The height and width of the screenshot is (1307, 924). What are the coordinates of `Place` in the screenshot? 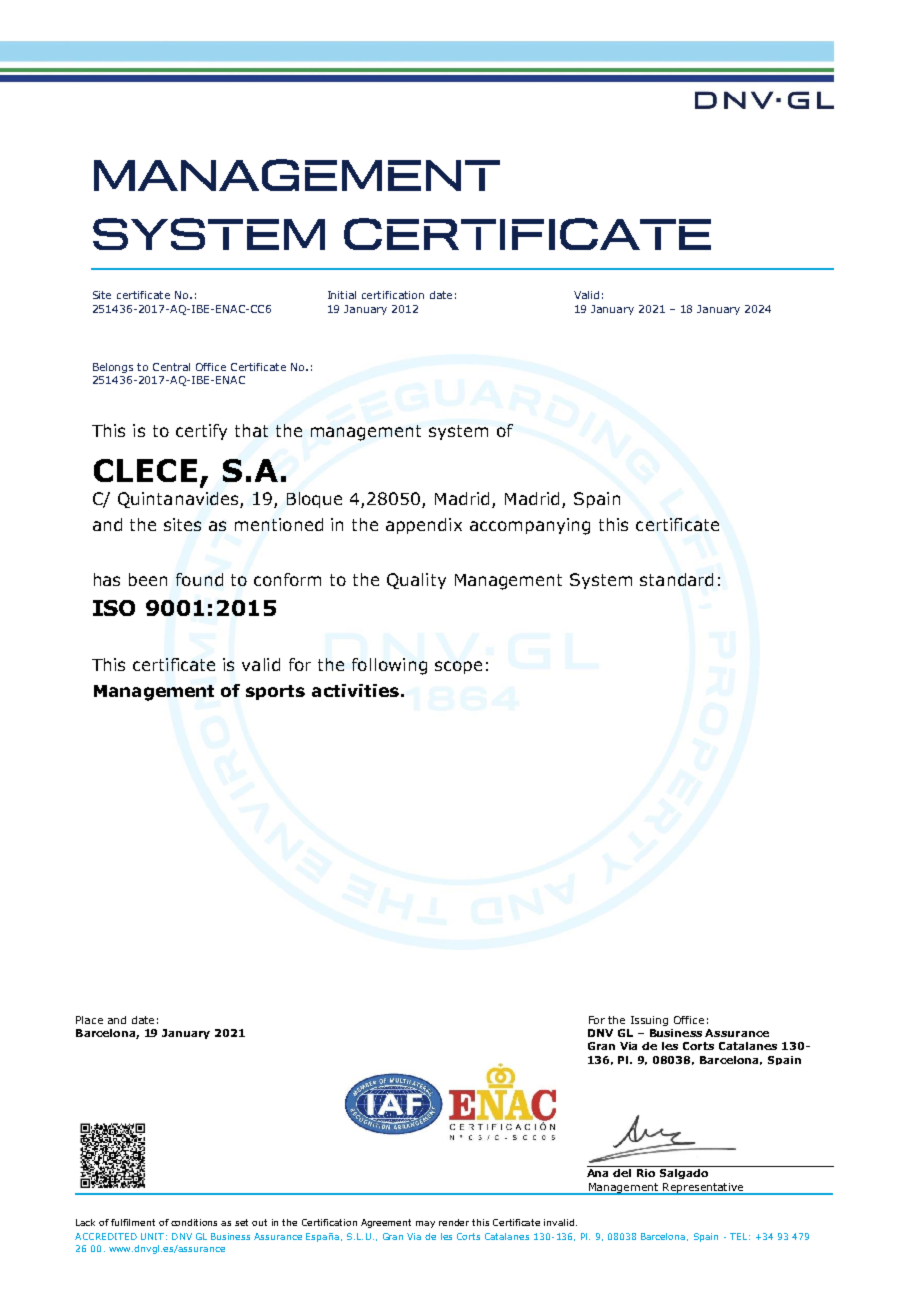 It's located at (89, 1020).
